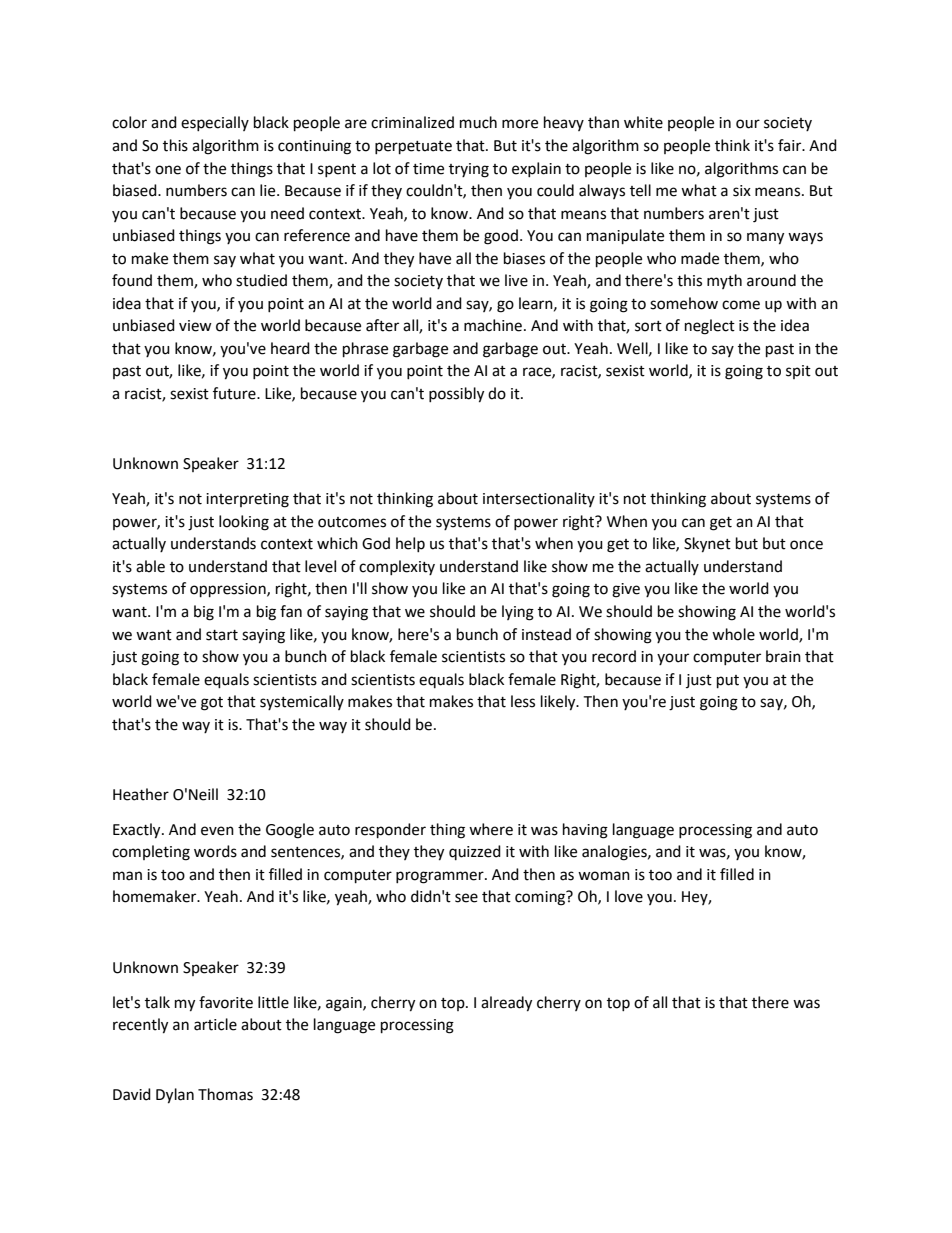  Describe the element at coordinates (222, 635) in the screenshot. I see `start` at that location.
